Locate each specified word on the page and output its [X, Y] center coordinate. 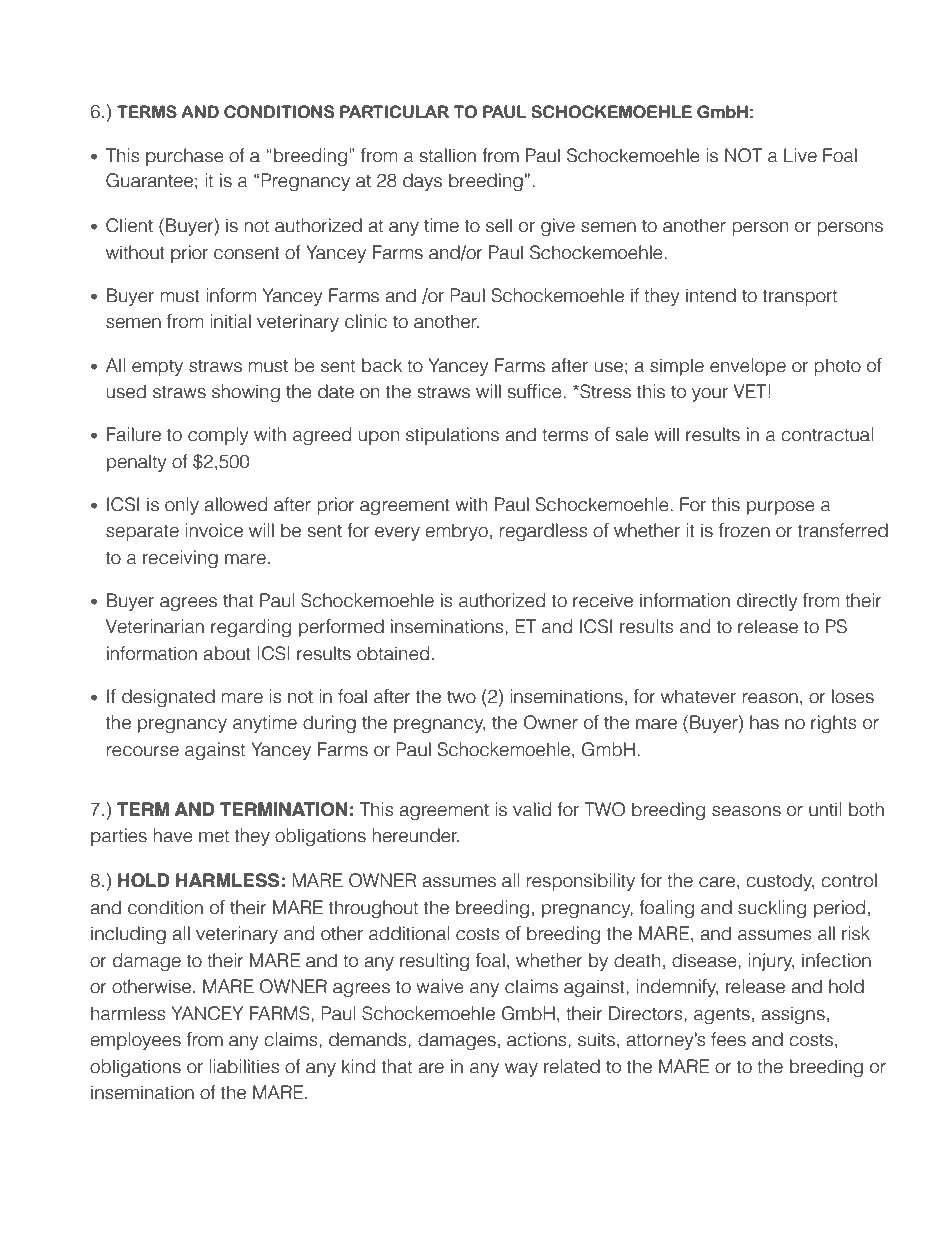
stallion [448, 155]
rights [834, 724]
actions [538, 1039]
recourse [143, 751]
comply [218, 436]
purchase [185, 157]
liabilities [244, 1066]
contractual [827, 434]
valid [532, 809]
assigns [793, 1015]
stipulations [452, 436]
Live [800, 155]
